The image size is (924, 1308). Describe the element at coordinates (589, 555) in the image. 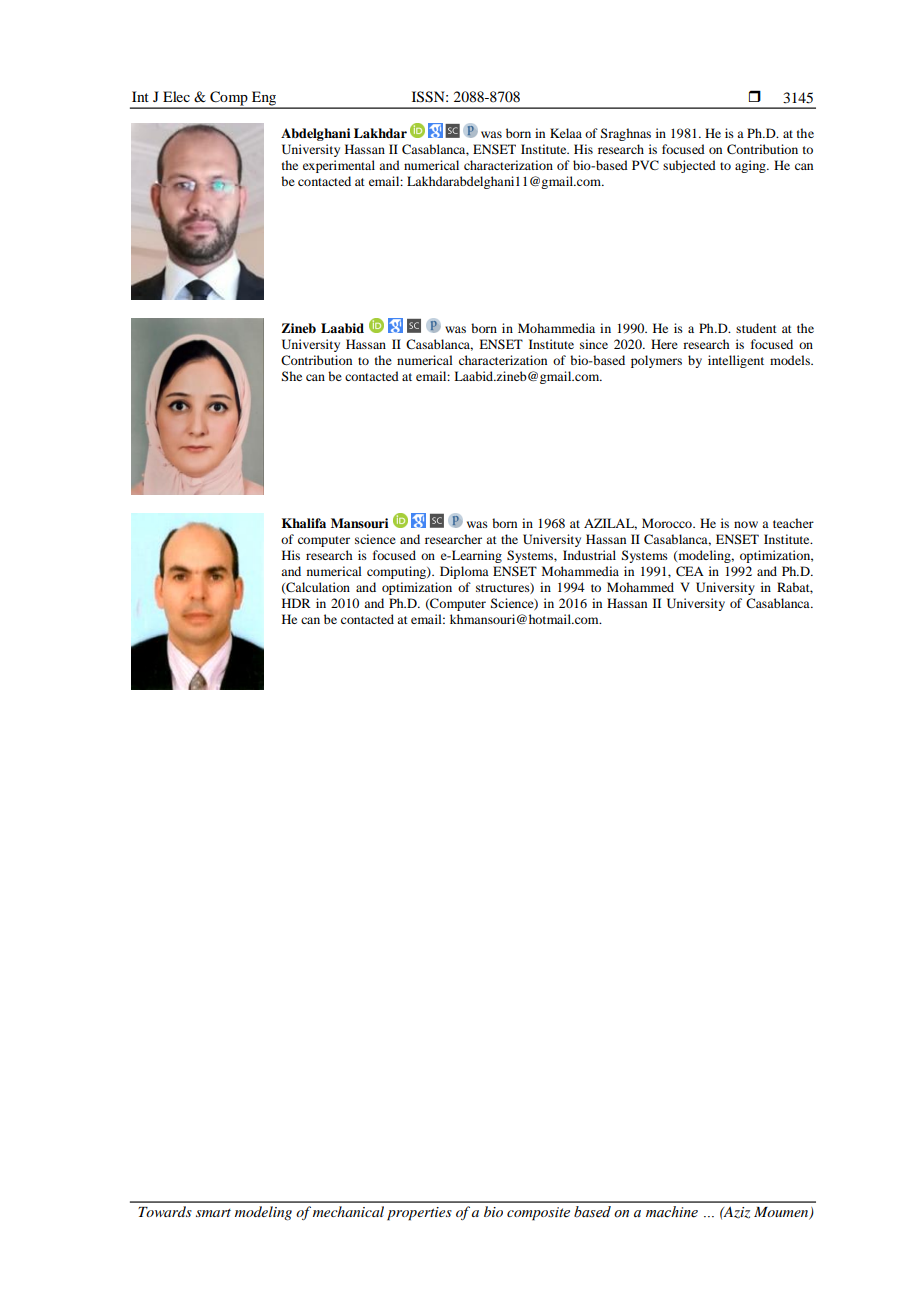

I see `Industrial` at that location.
